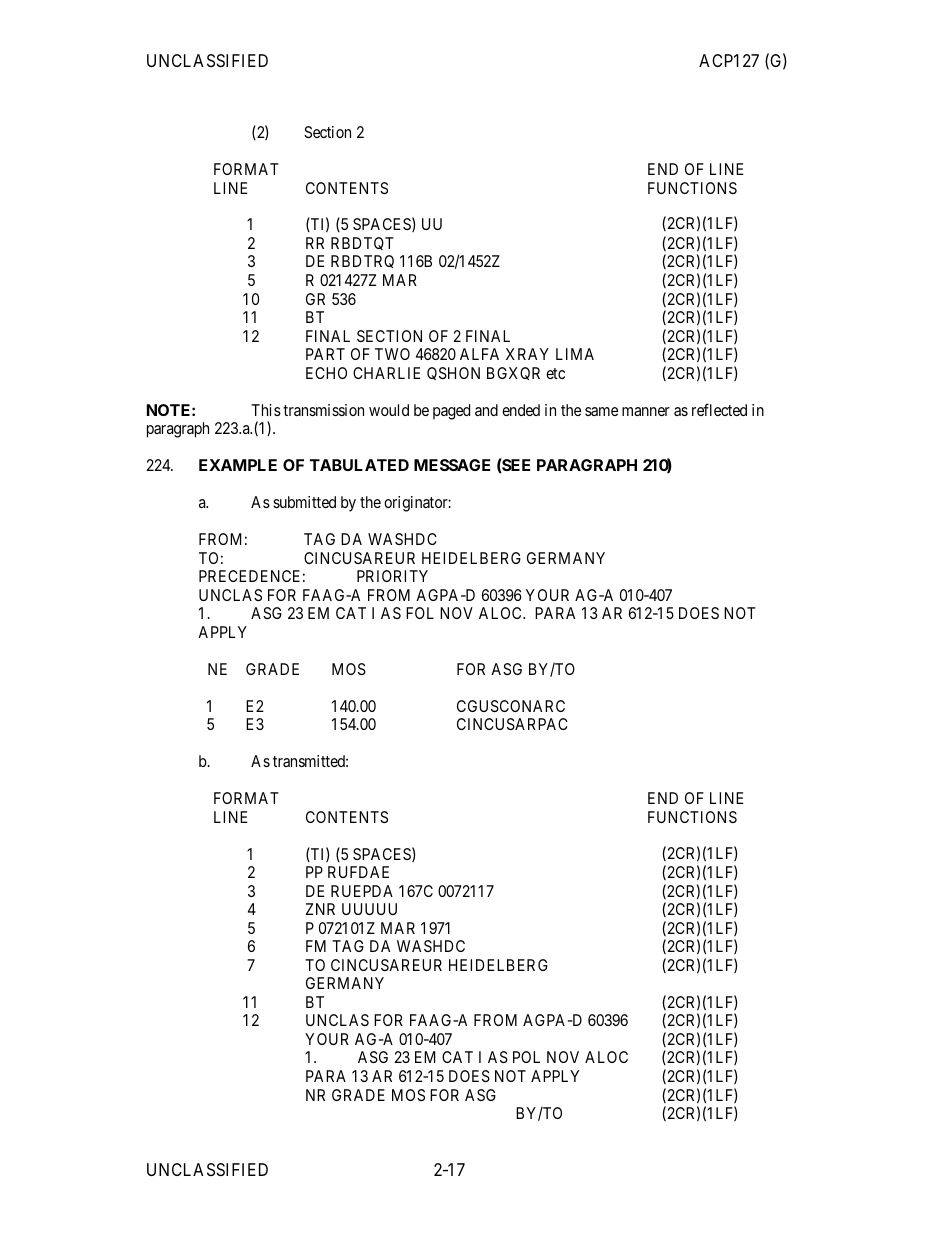 This image has height=1233, width=952. Describe the element at coordinates (325, 354) in the image. I see `PART` at that location.
